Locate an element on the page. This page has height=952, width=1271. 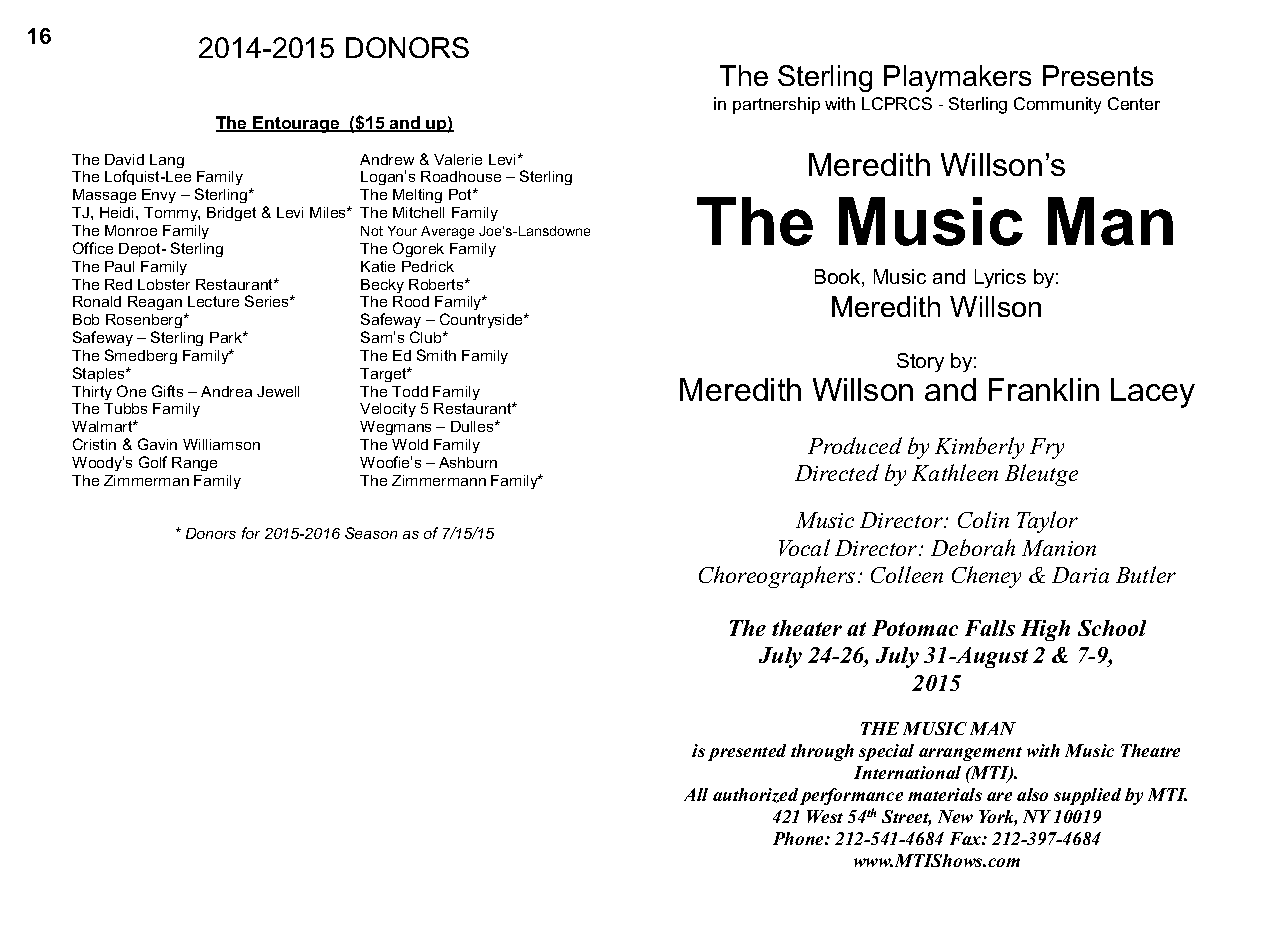
Season is located at coordinates (371, 533).
